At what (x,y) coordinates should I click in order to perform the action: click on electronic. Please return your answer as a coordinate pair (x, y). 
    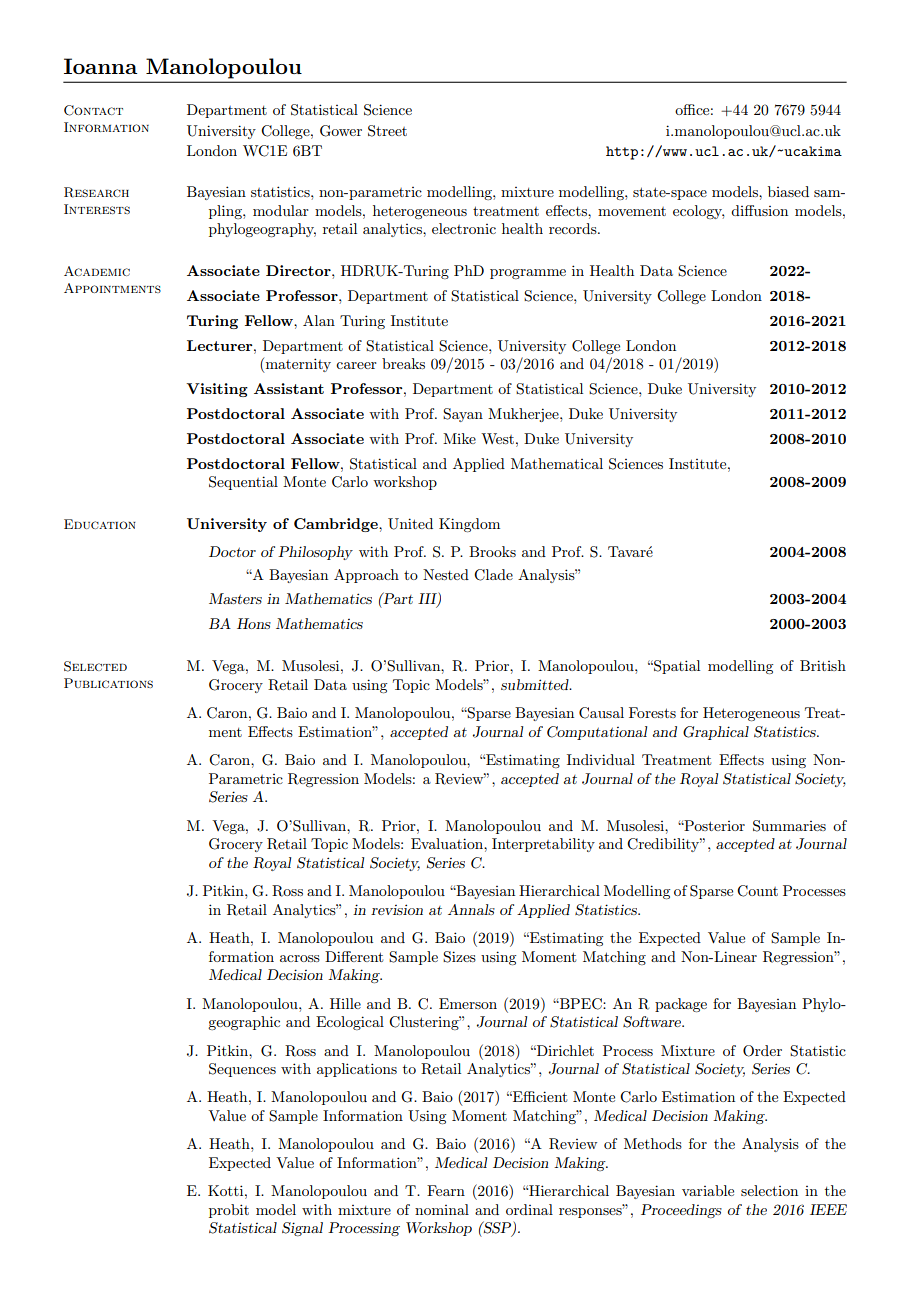
    Looking at the image, I should click on (464, 228).
